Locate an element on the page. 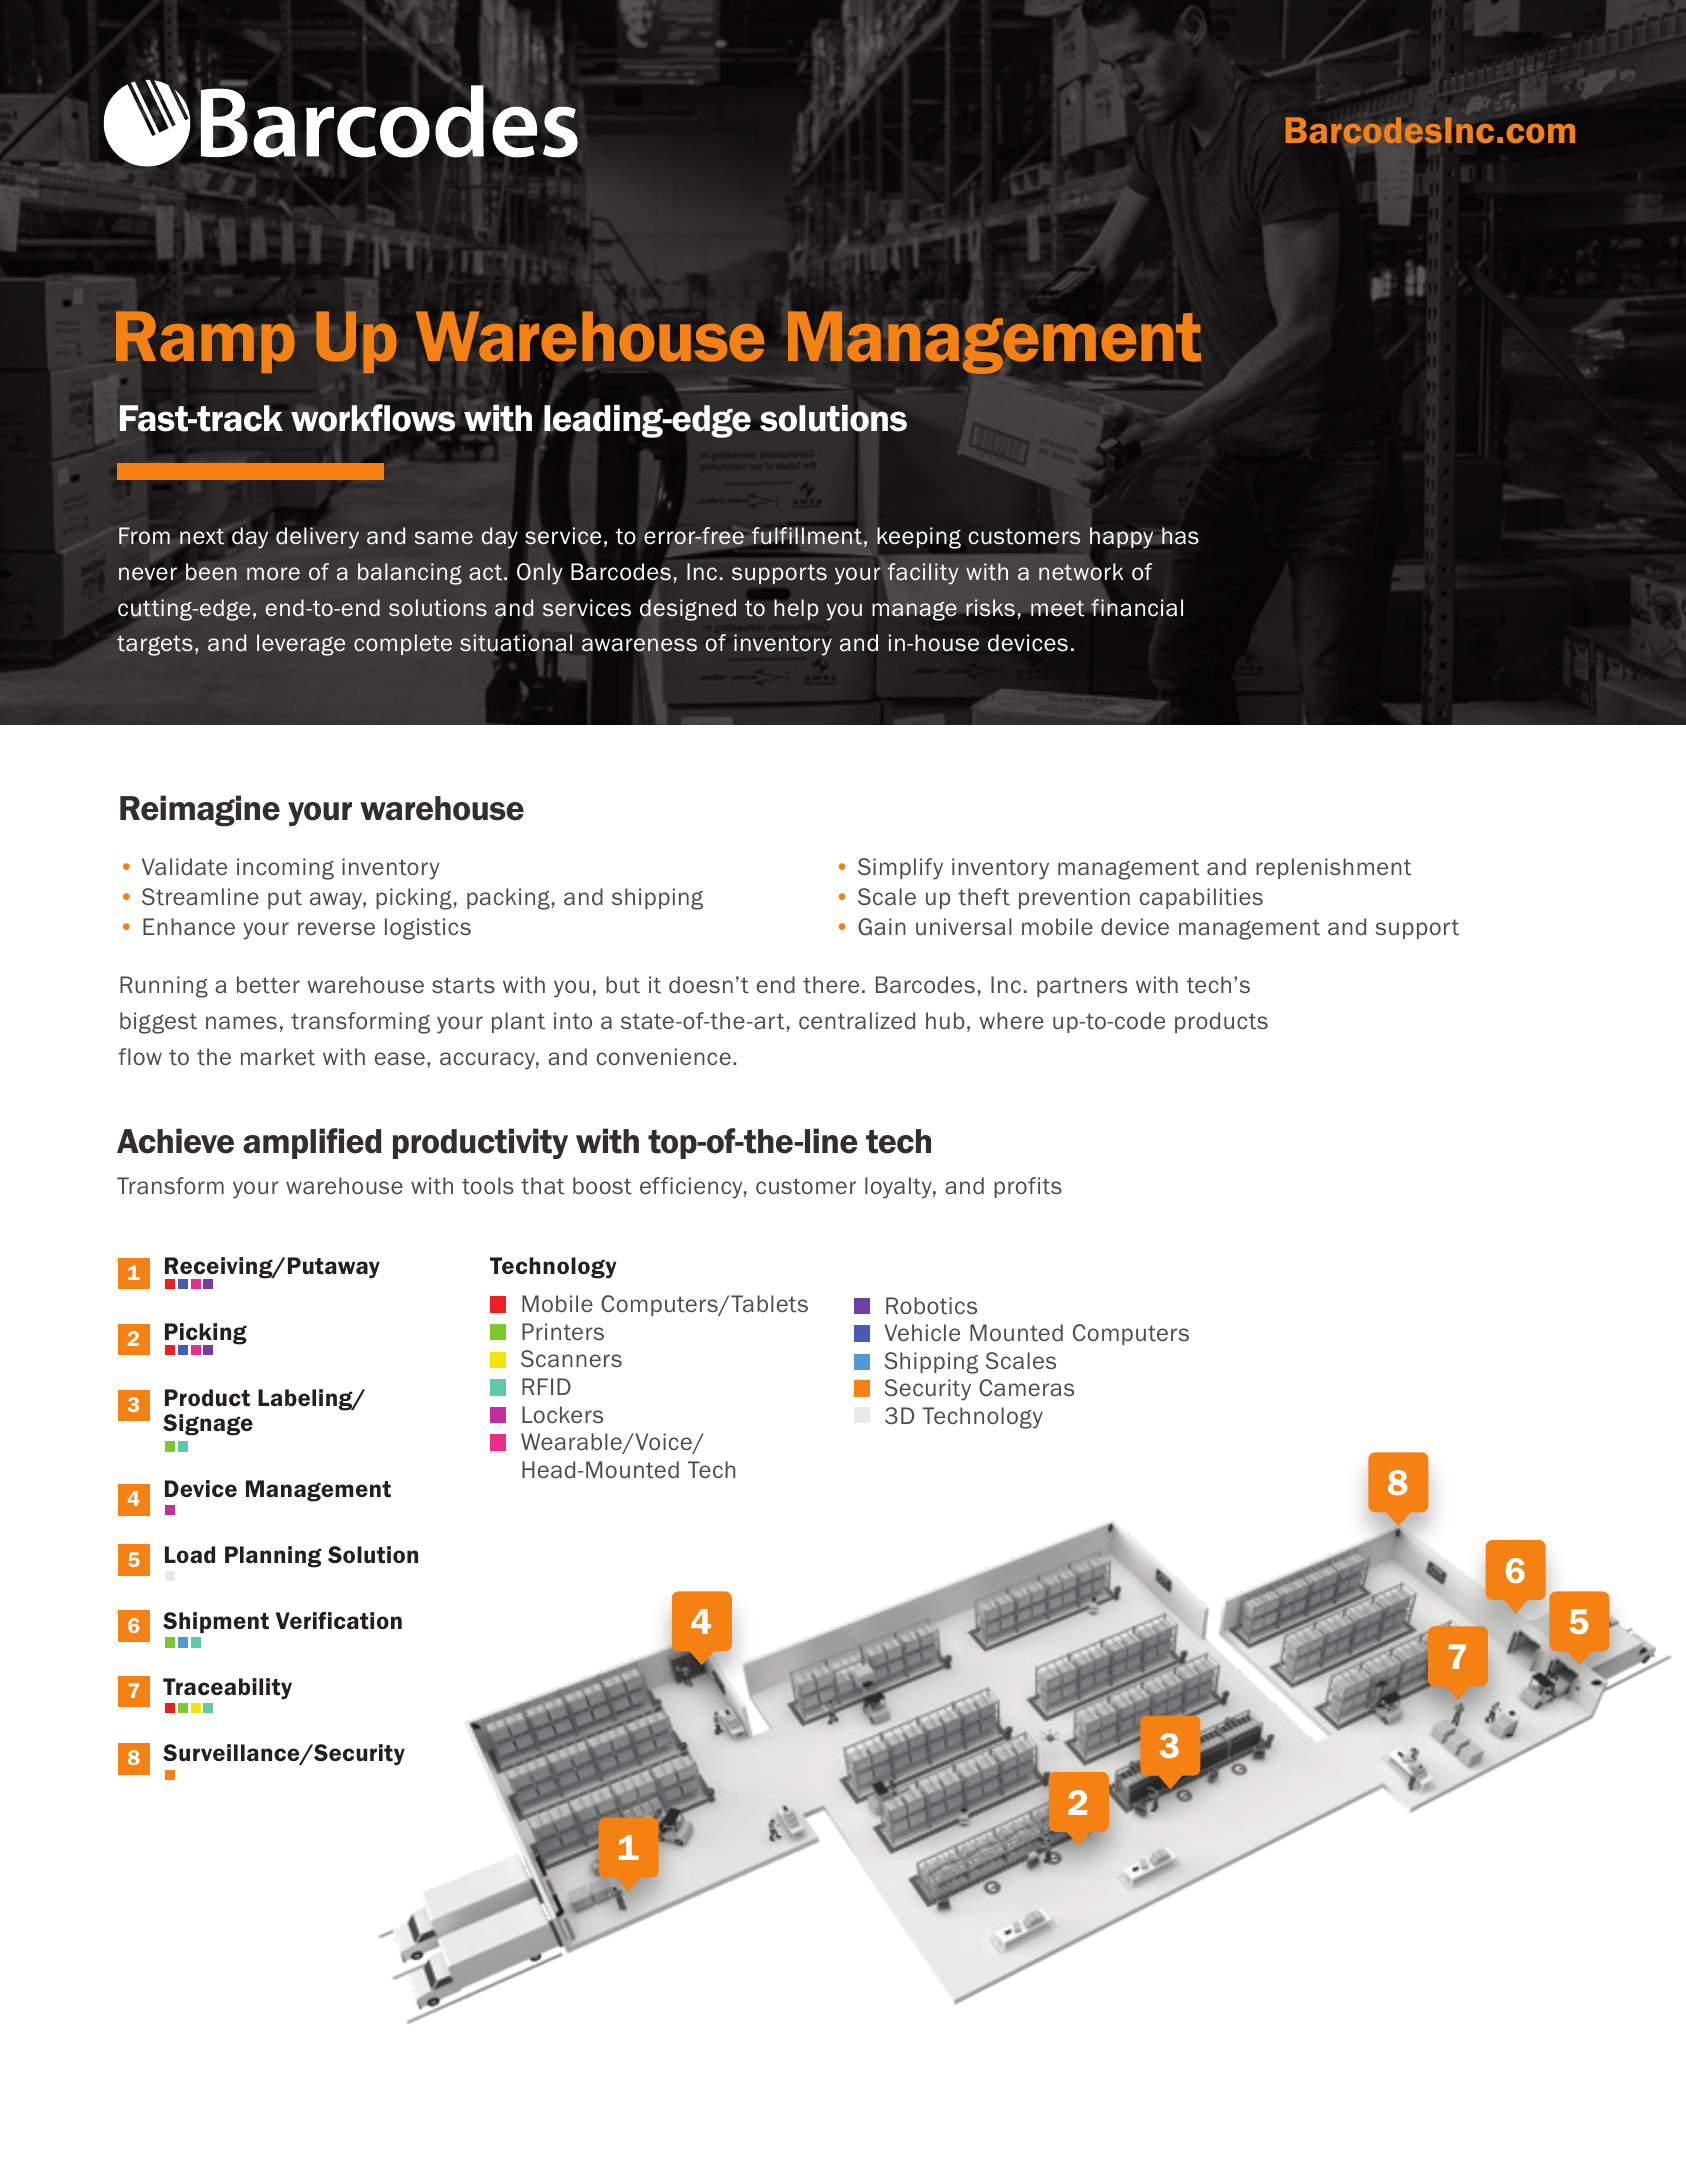 Image resolution: width=1686 pixels, height=2182 pixels. keeping is located at coordinates (919, 538).
